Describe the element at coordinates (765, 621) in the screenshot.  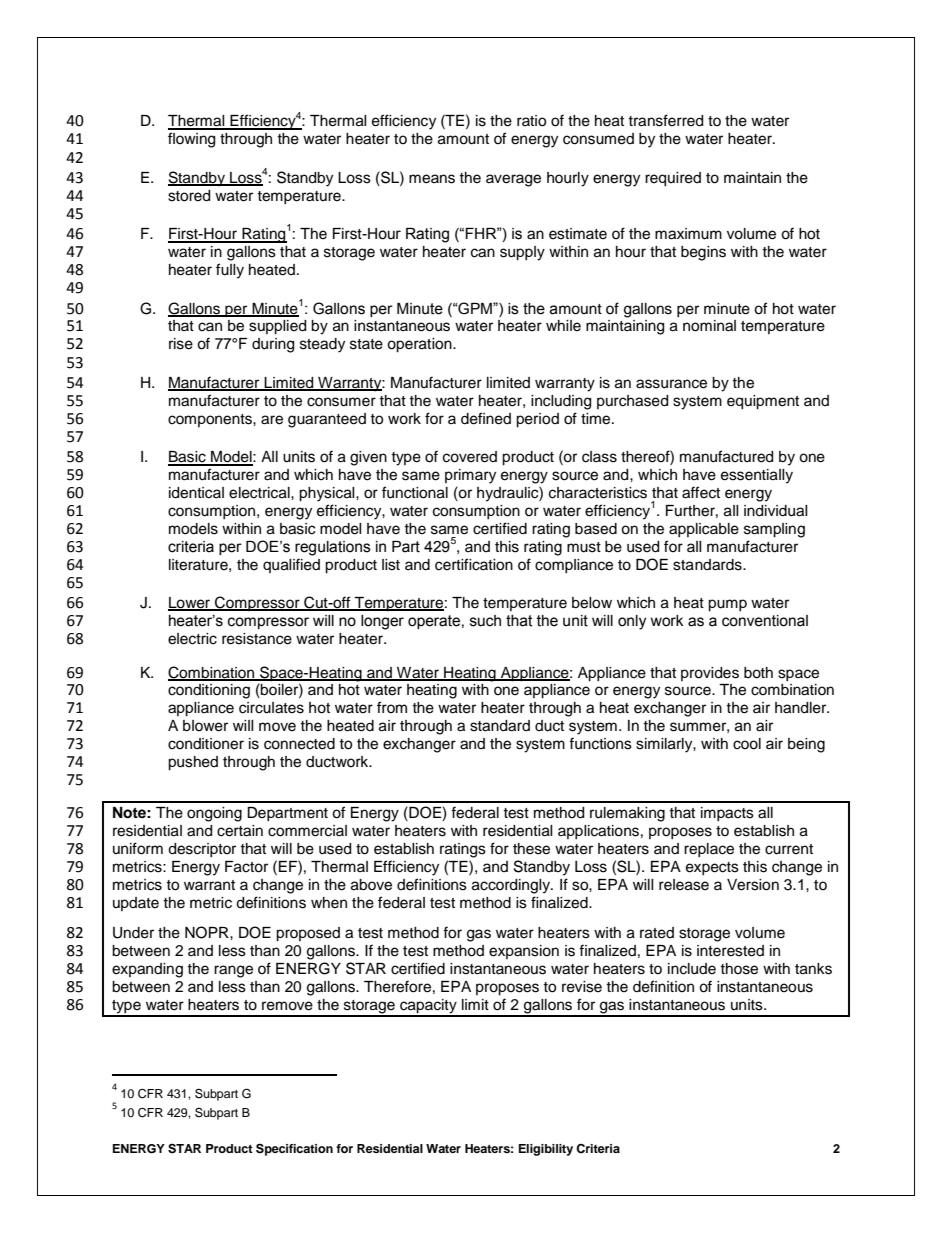
I see `conventional` at that location.
